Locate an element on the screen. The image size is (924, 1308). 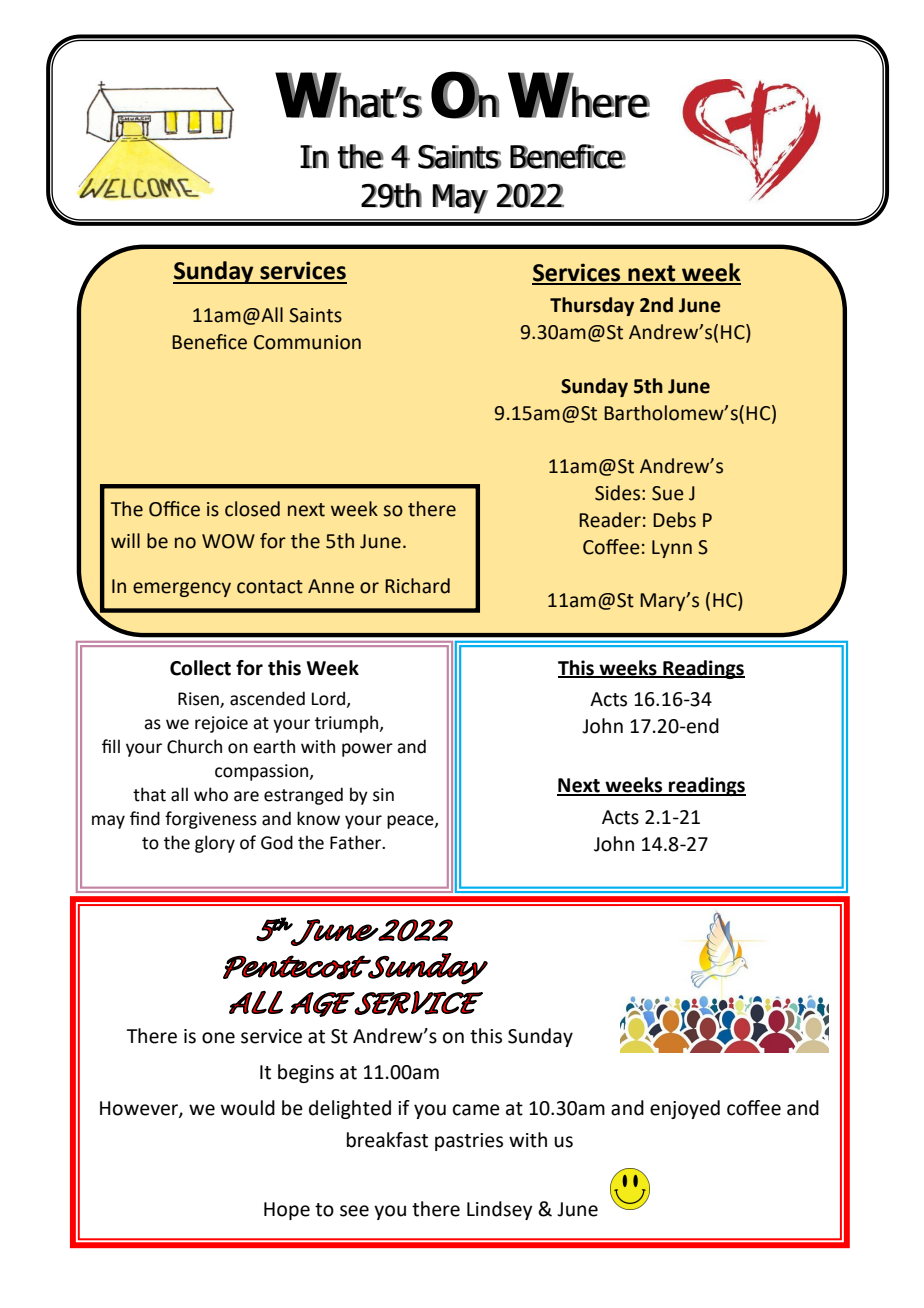
Sides is located at coordinates (617, 493).
